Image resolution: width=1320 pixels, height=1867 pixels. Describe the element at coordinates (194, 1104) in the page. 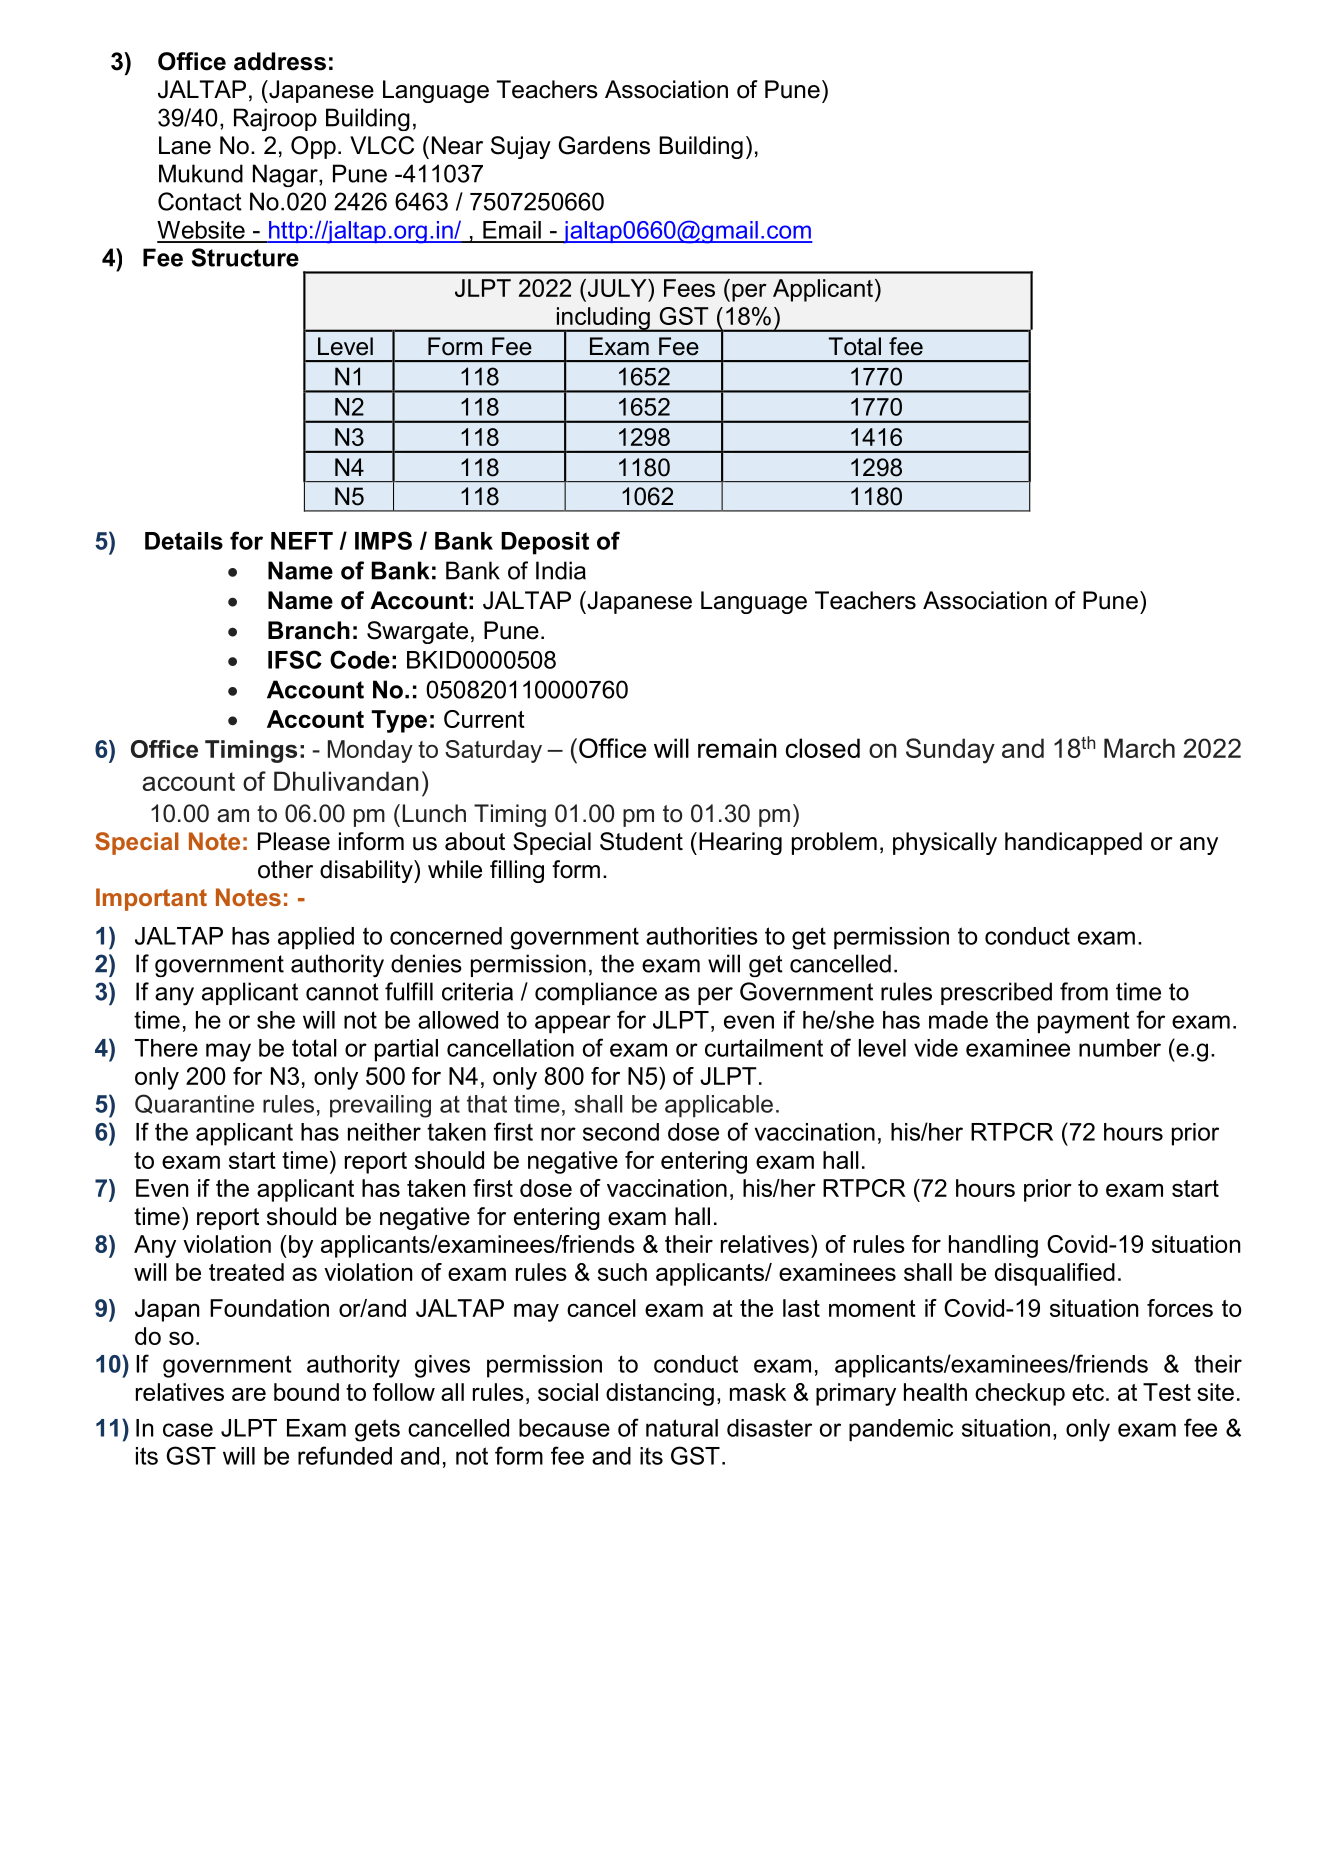

I see `Quarantine` at that location.
